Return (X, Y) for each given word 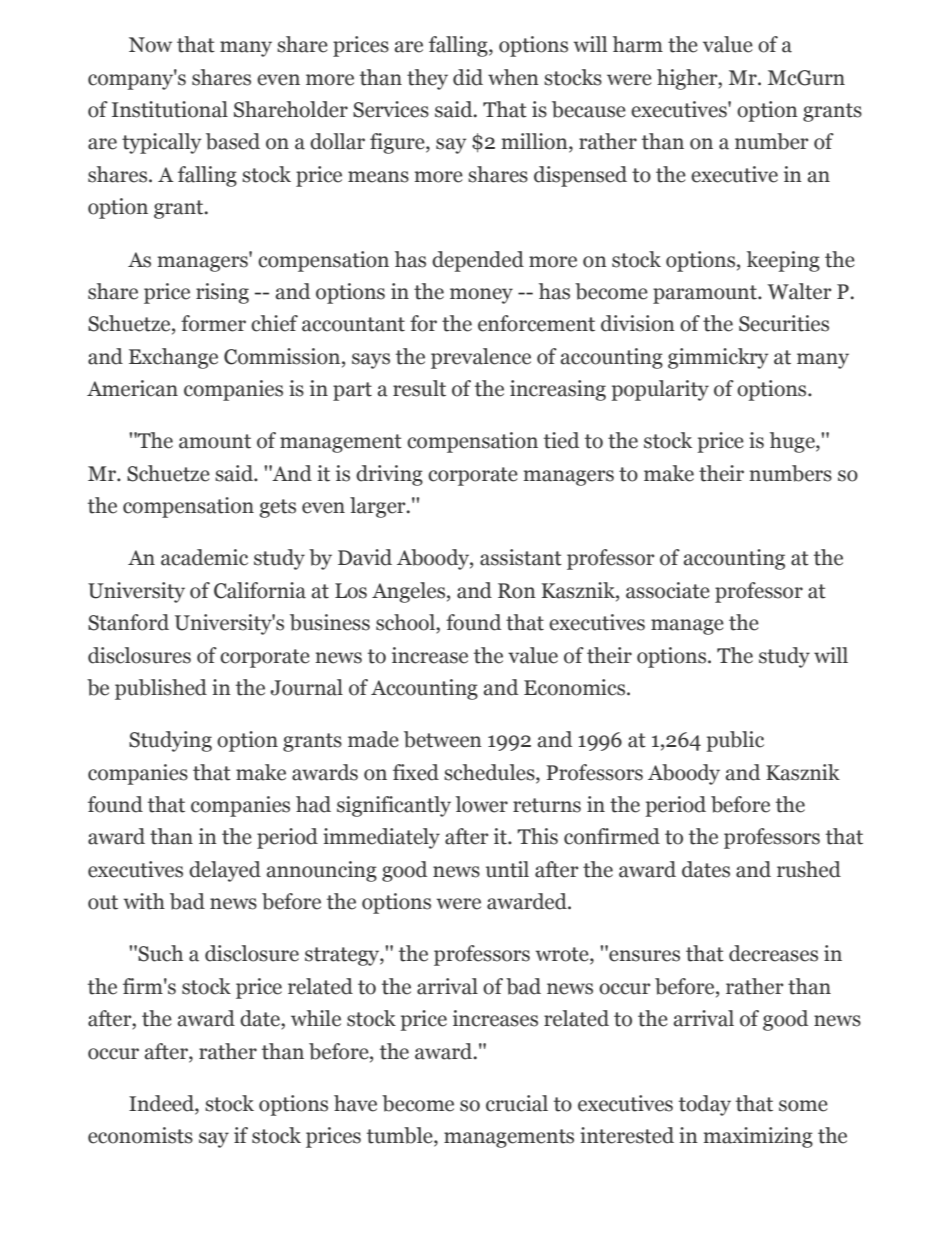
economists (140, 1135)
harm (638, 44)
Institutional (170, 109)
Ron (517, 591)
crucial (517, 1103)
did (468, 77)
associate (668, 590)
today (705, 1105)
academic (204, 557)
